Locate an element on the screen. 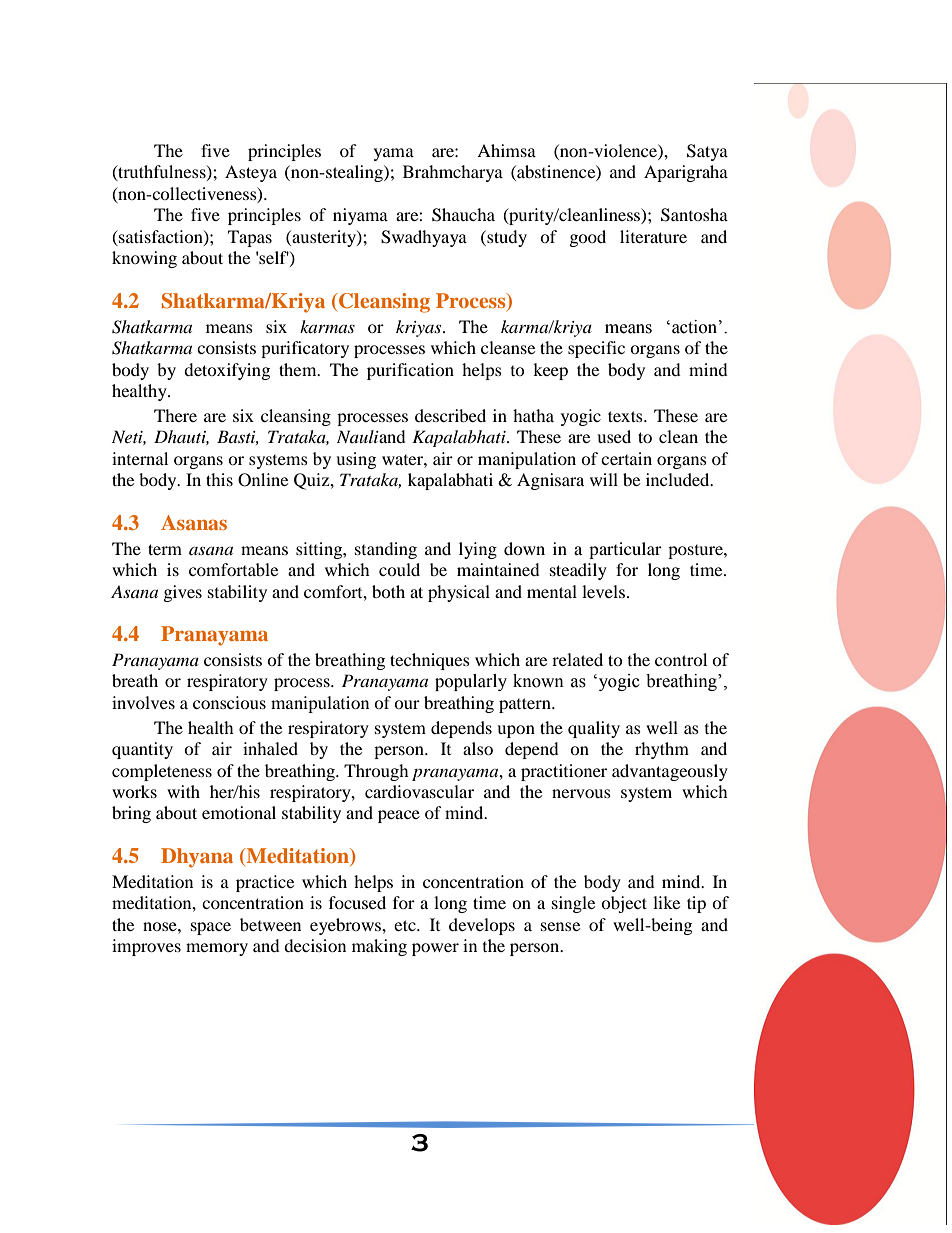 The width and height of the screenshot is (952, 1233). Ahimsa is located at coordinates (506, 150).
